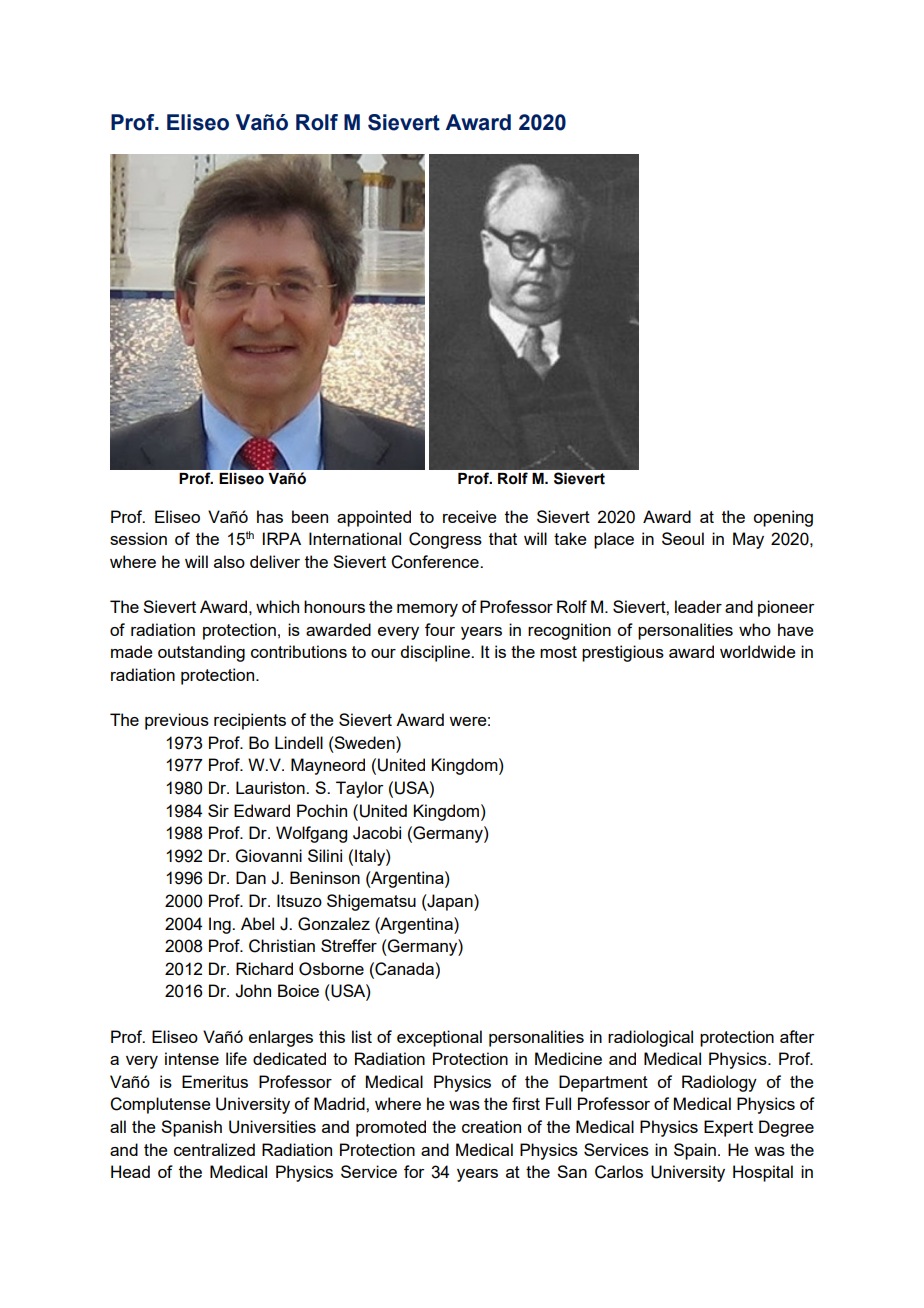 This document has height=1308, width=924. Describe the element at coordinates (229, 561) in the document. I see `also` at that location.
